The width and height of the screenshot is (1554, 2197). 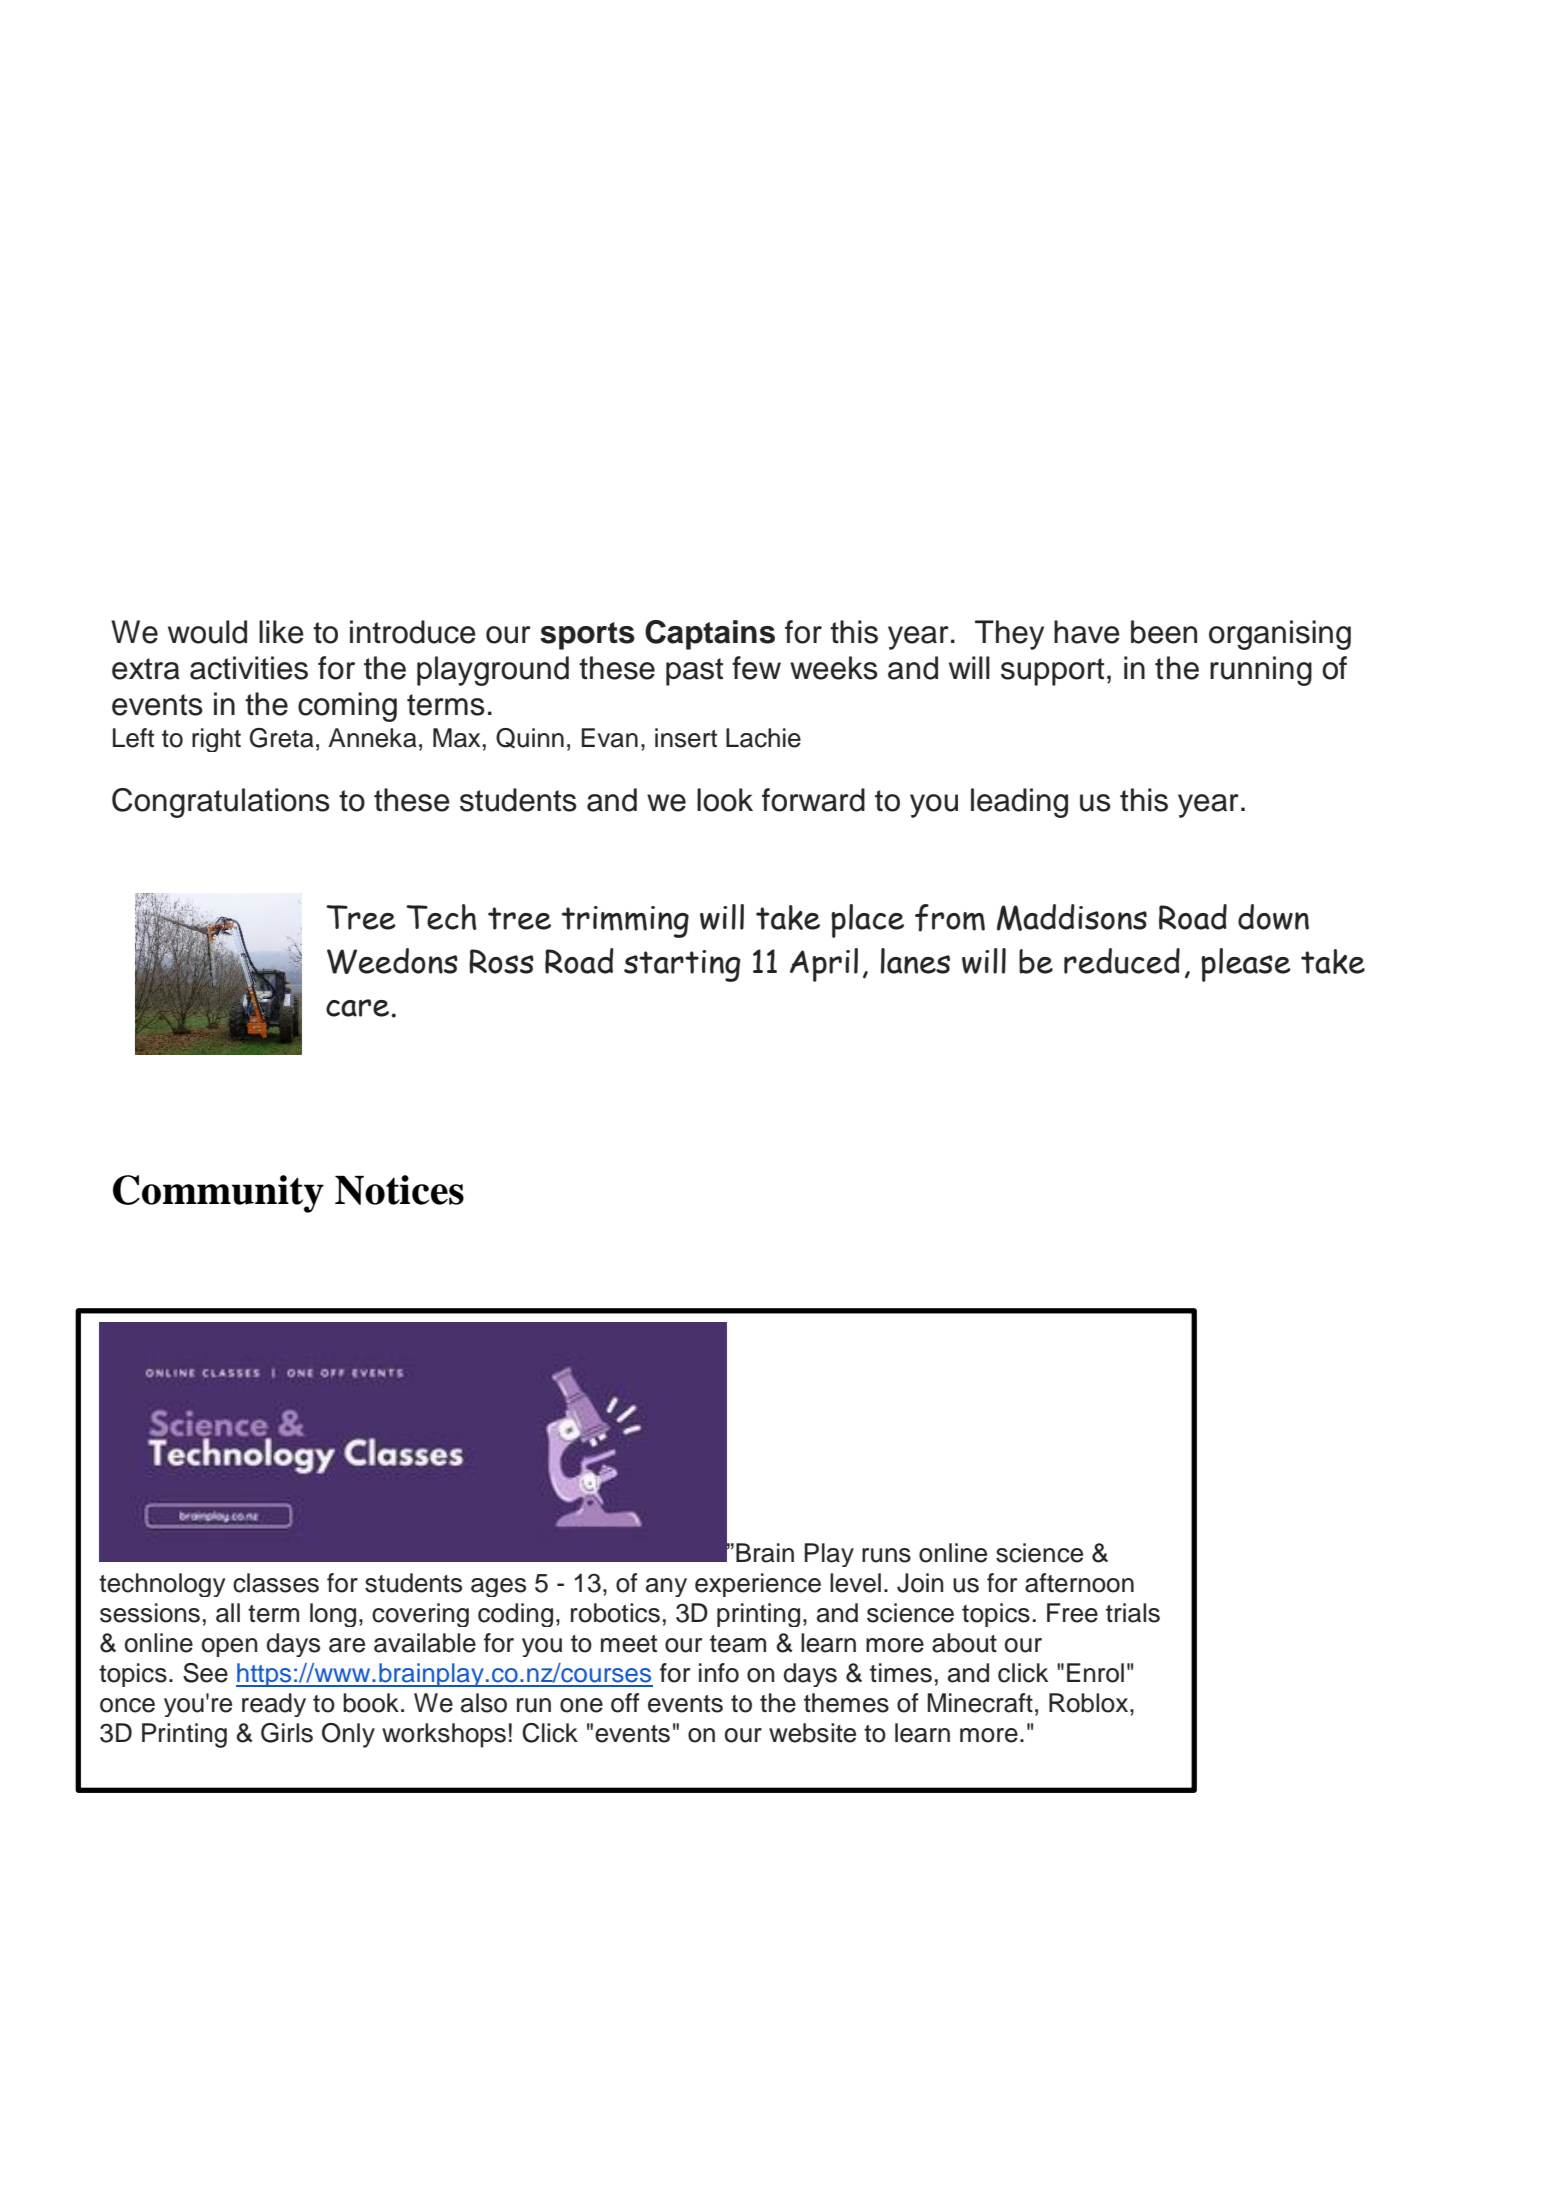 What do you see at coordinates (1164, 632) in the screenshot?
I see `been` at bounding box center [1164, 632].
